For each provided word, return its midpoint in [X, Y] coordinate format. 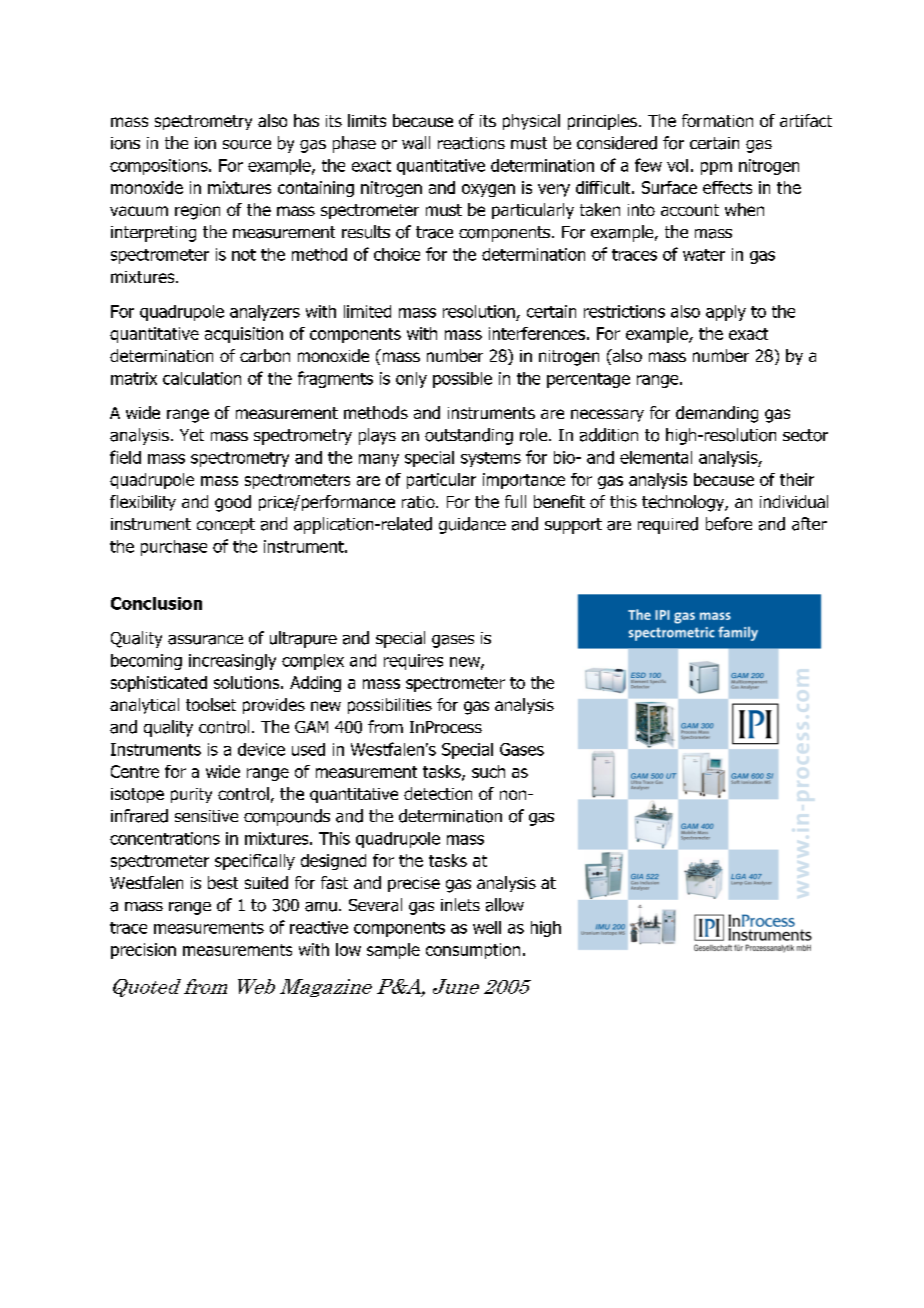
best [223, 882]
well [487, 927]
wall [416, 143]
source [247, 145]
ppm [716, 168]
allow [505, 905]
